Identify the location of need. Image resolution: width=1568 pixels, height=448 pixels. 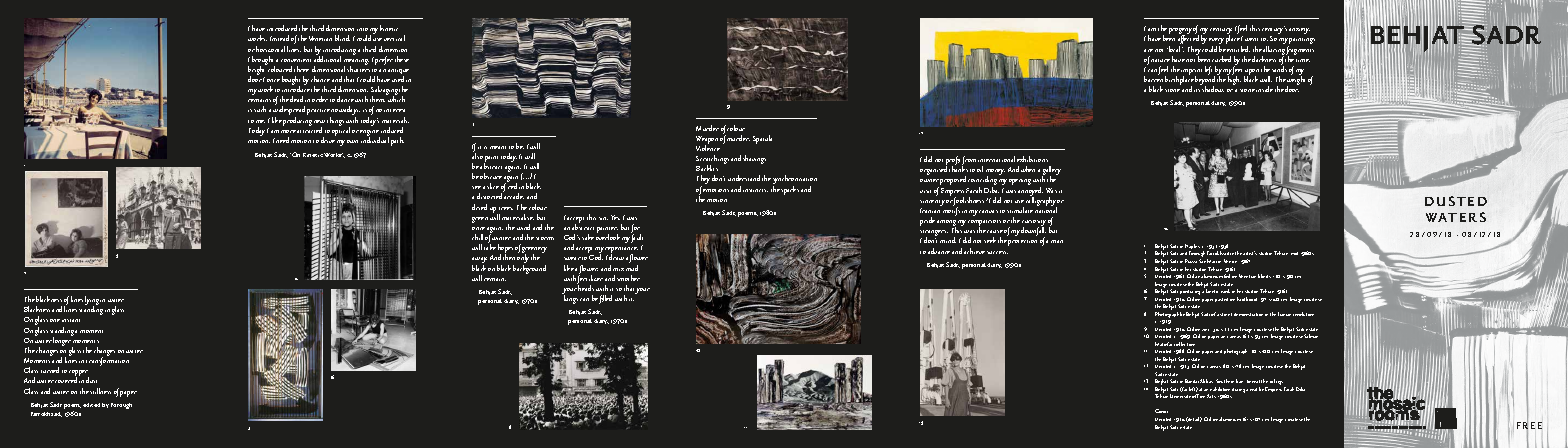
(282, 140).
